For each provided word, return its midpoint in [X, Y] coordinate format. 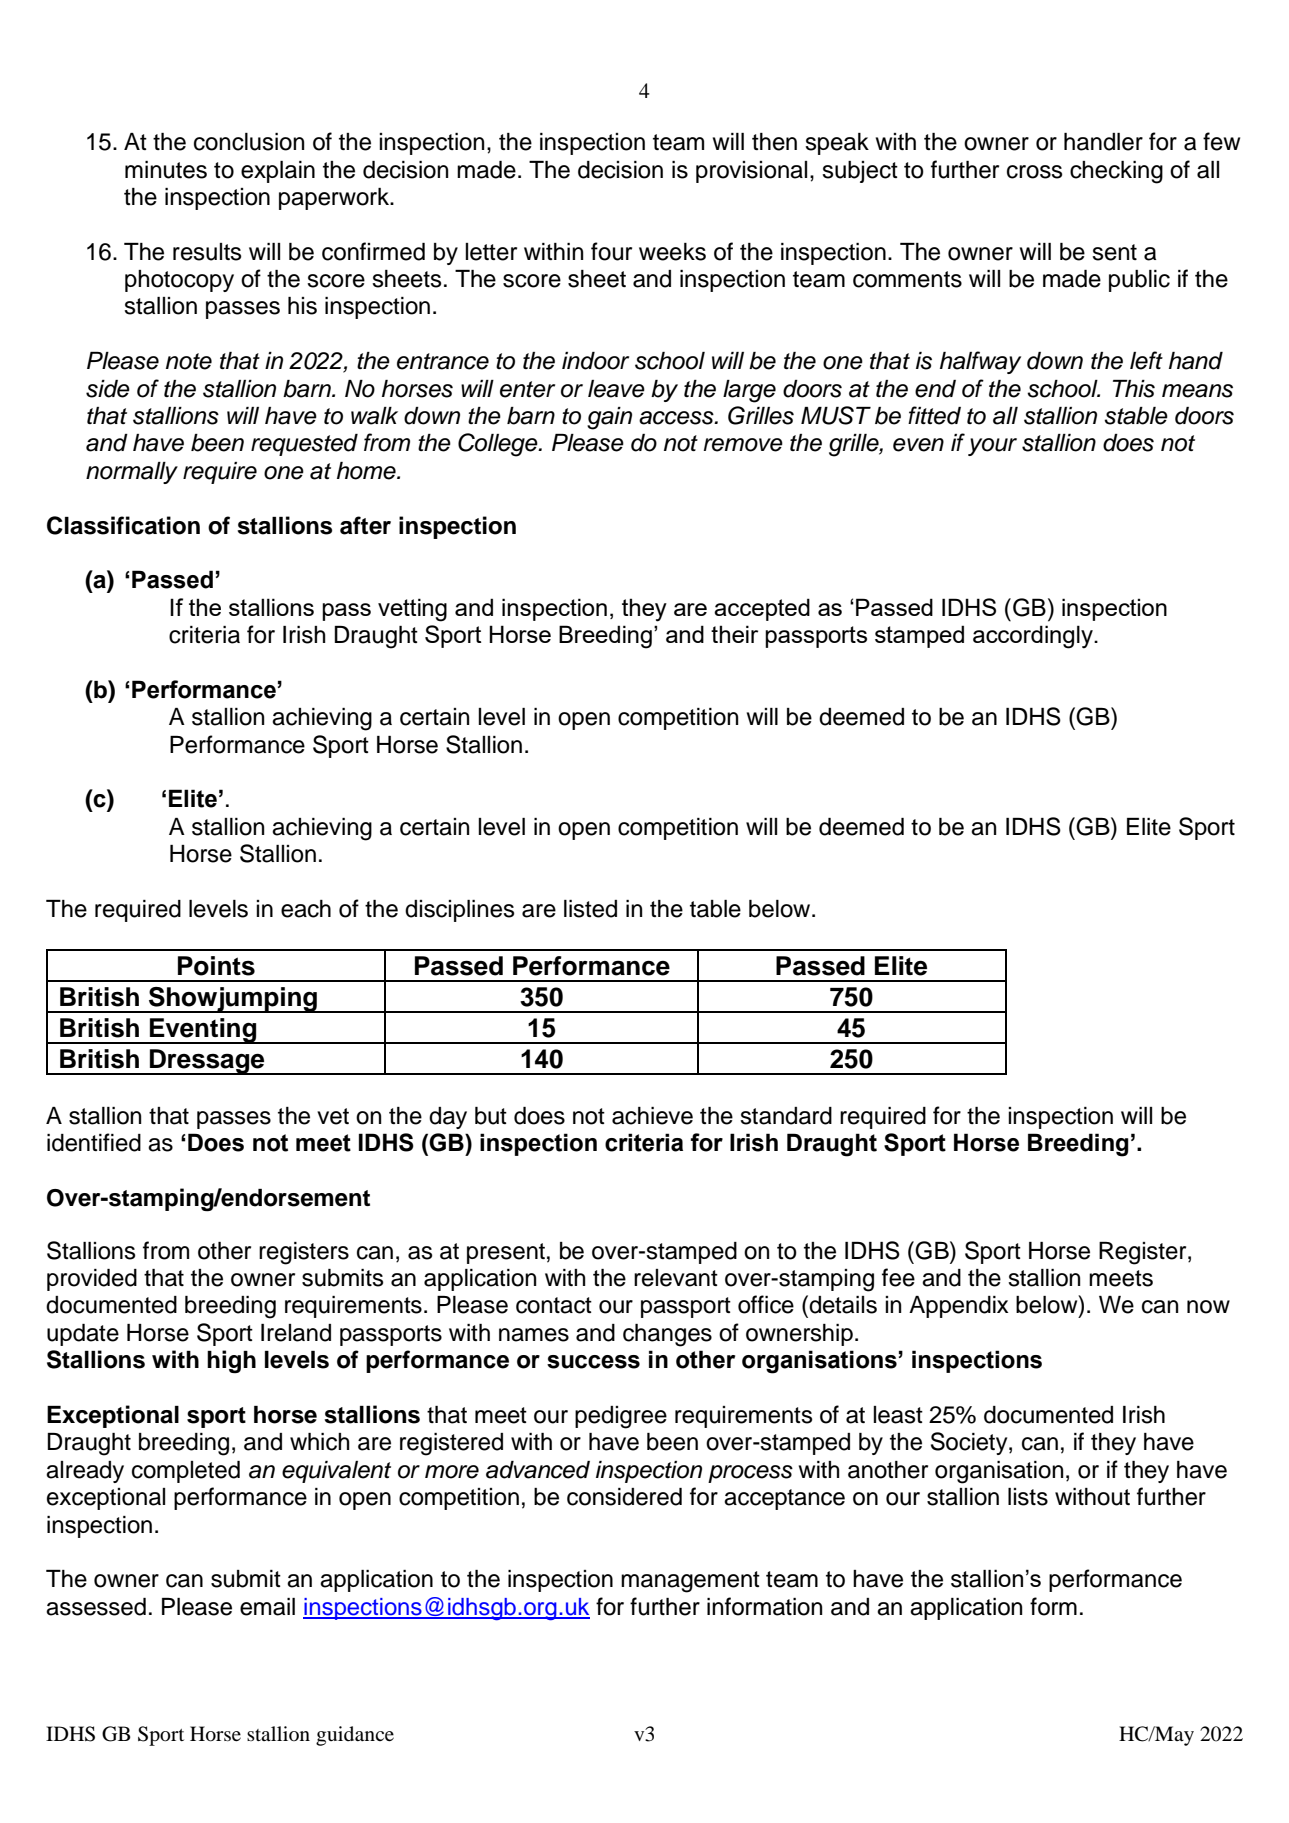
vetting [412, 610]
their [734, 634]
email [267, 1607]
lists [1028, 1497]
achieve [652, 1116]
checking [1116, 172]
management [690, 1582]
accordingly [1034, 637]
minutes [166, 170]
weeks [672, 252]
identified [94, 1142]
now [1208, 1307]
